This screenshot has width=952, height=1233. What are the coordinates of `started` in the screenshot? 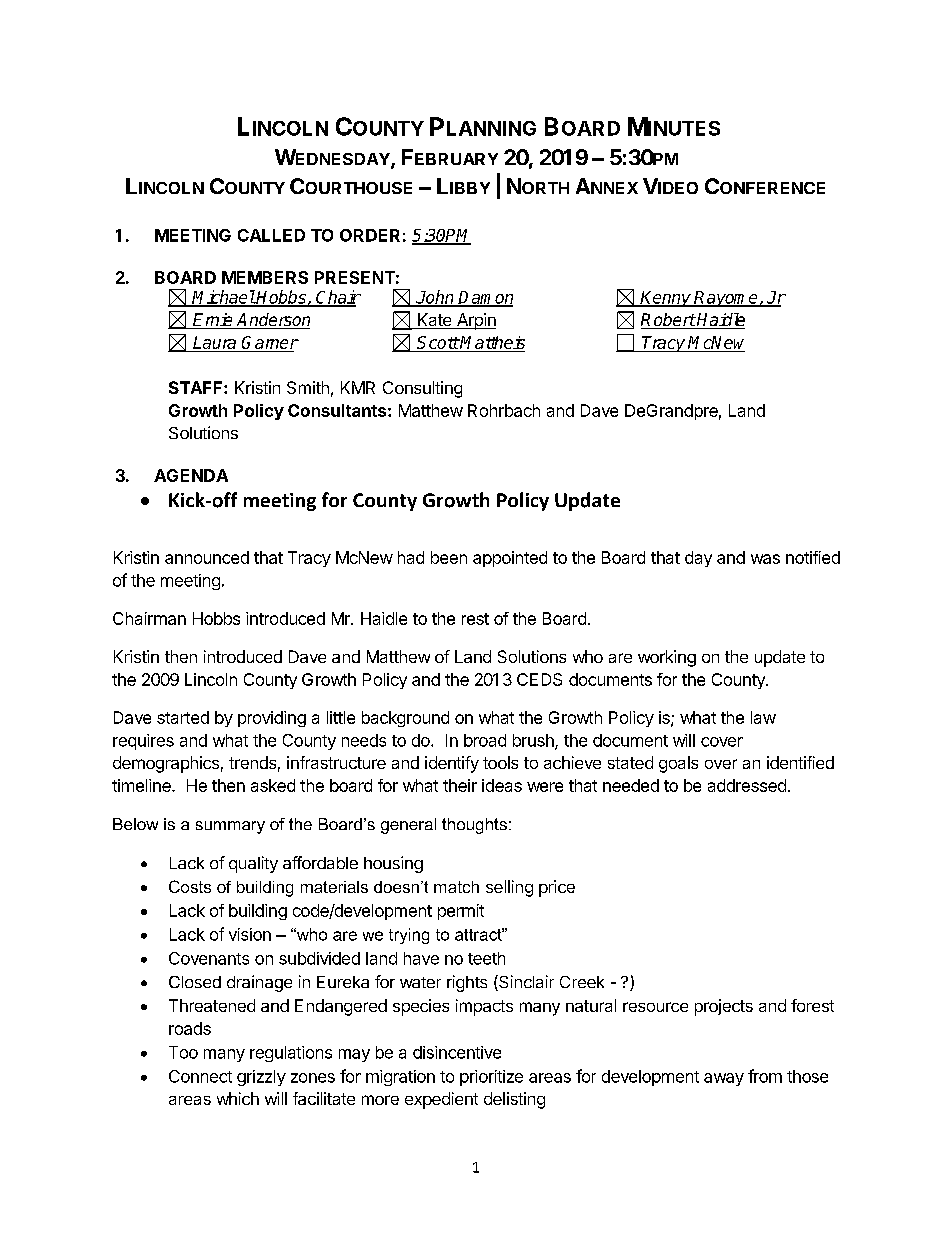 It's located at (183, 717).
